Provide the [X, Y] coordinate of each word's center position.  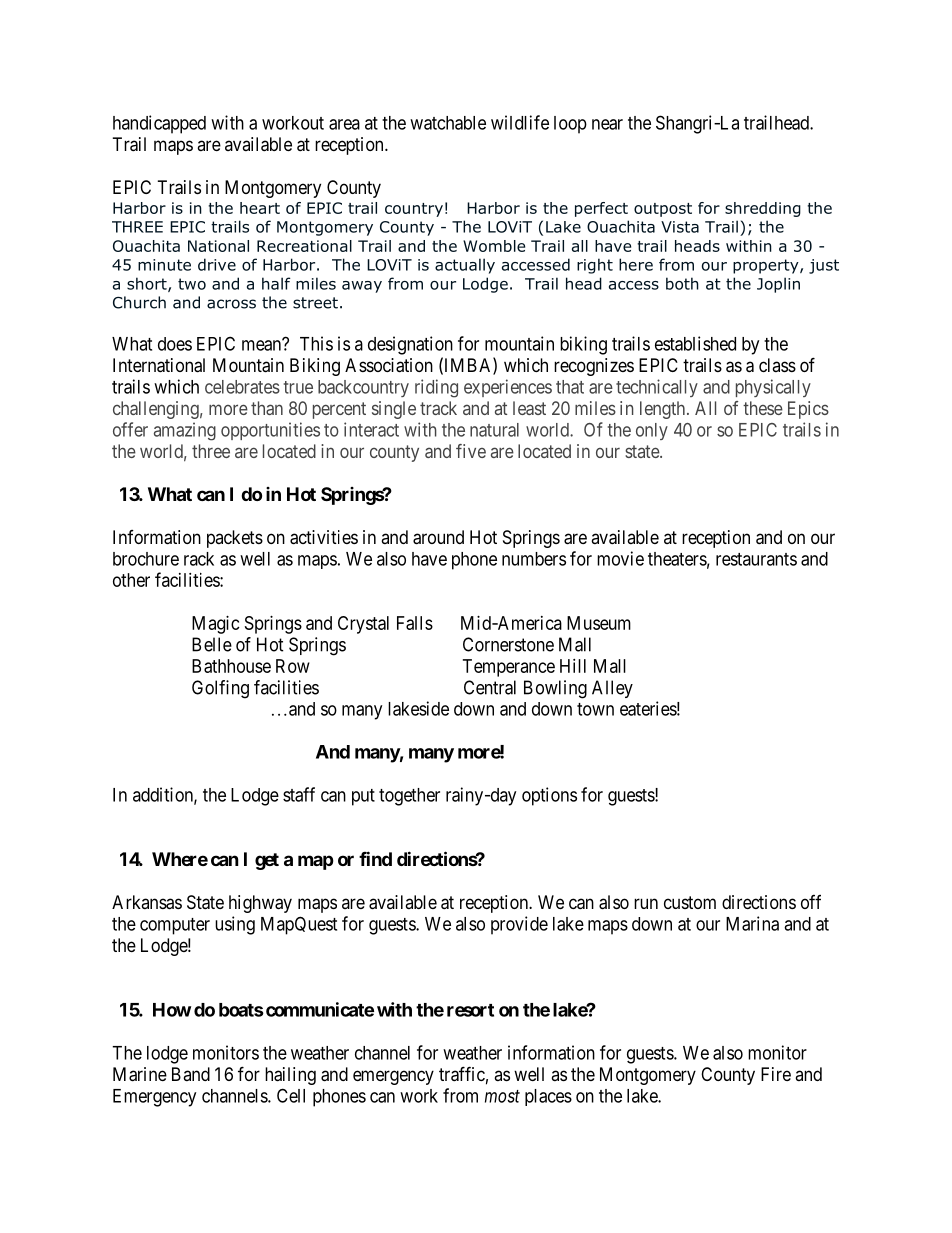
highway [260, 904]
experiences [508, 388]
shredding [763, 209]
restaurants [756, 559]
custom [690, 902]
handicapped [159, 124]
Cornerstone [508, 644]
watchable [448, 123]
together [409, 797]
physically [773, 388]
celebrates [242, 387]
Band [191, 1074]
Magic [216, 625]
